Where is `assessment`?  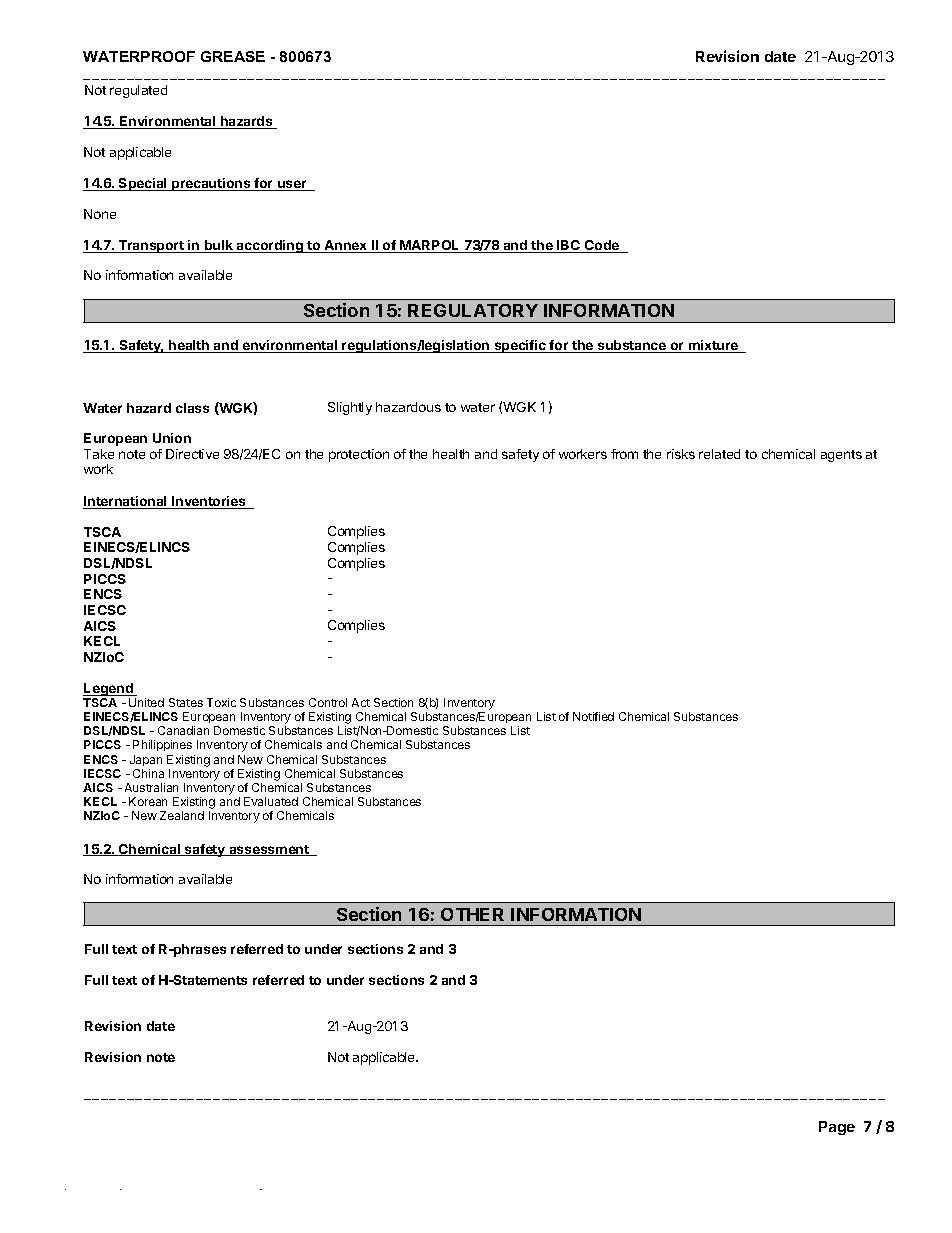 assessment is located at coordinates (269, 850).
